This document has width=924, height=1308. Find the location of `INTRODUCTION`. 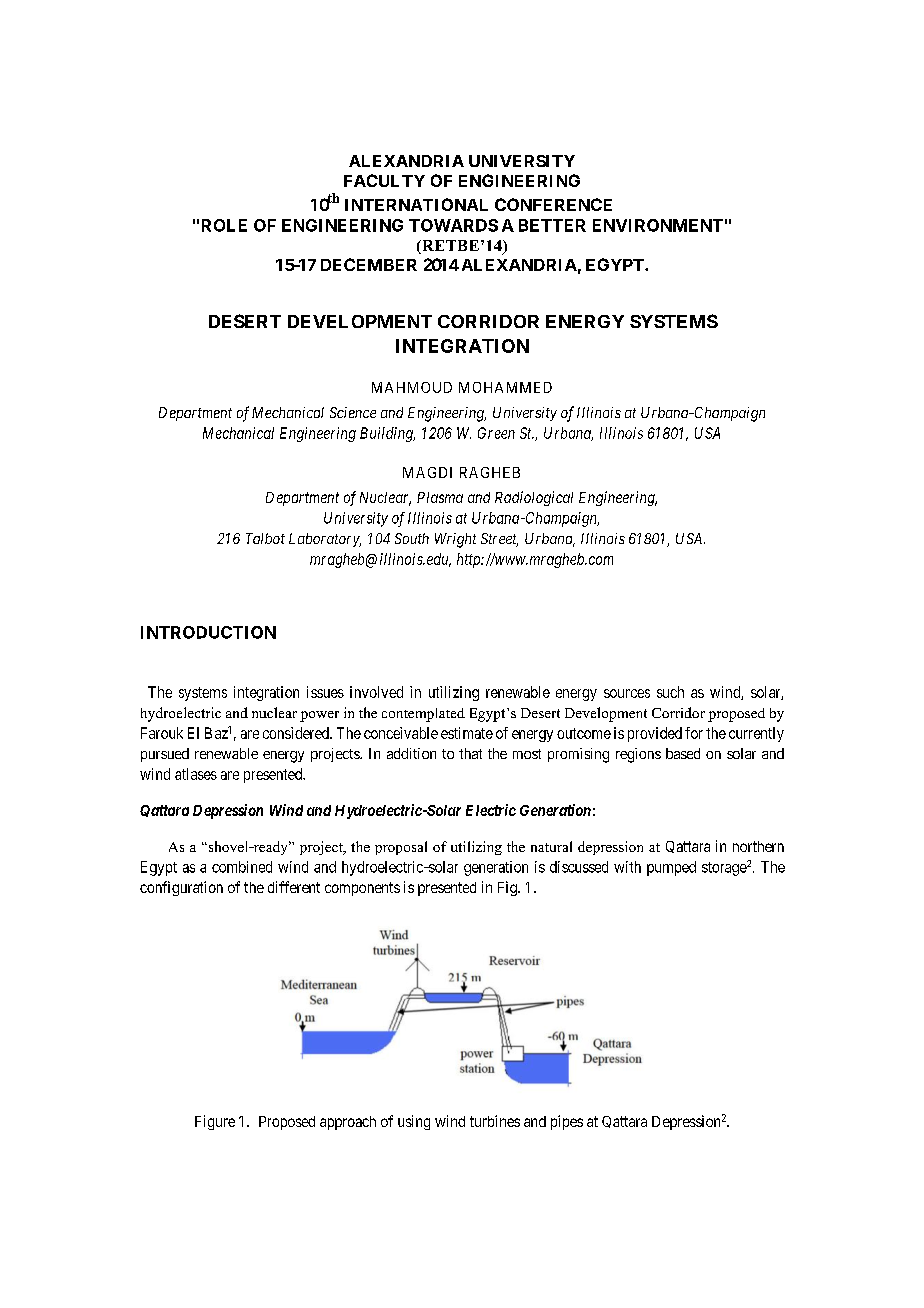

INTRODUCTION is located at coordinates (208, 632).
